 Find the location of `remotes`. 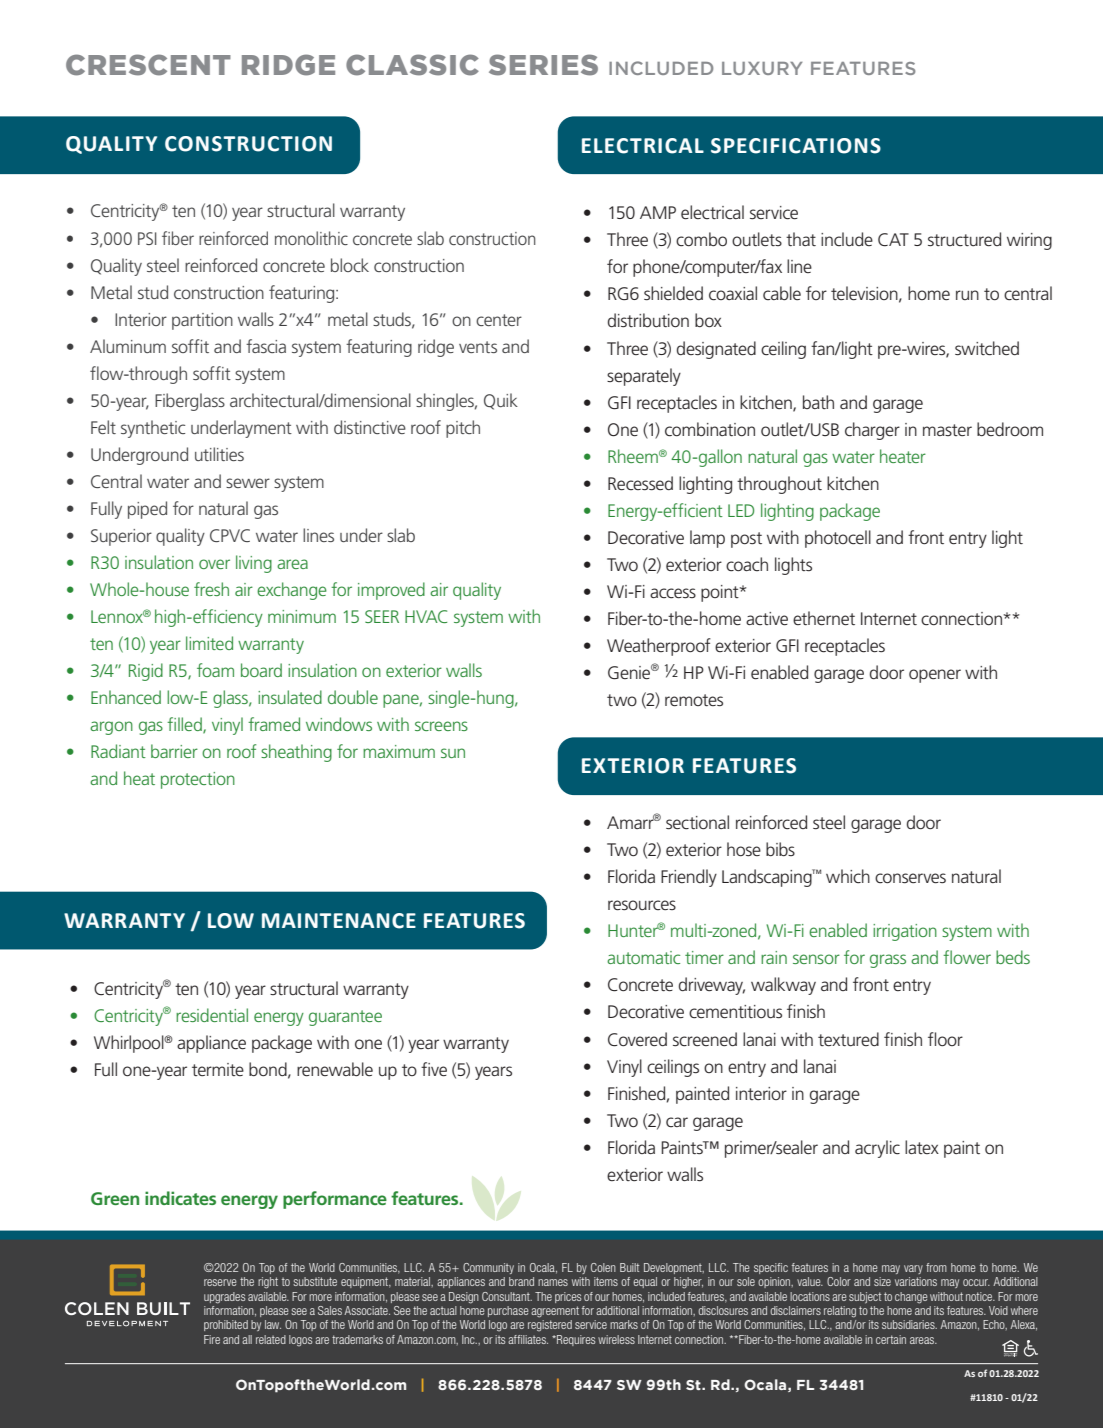

remotes is located at coordinates (694, 700).
